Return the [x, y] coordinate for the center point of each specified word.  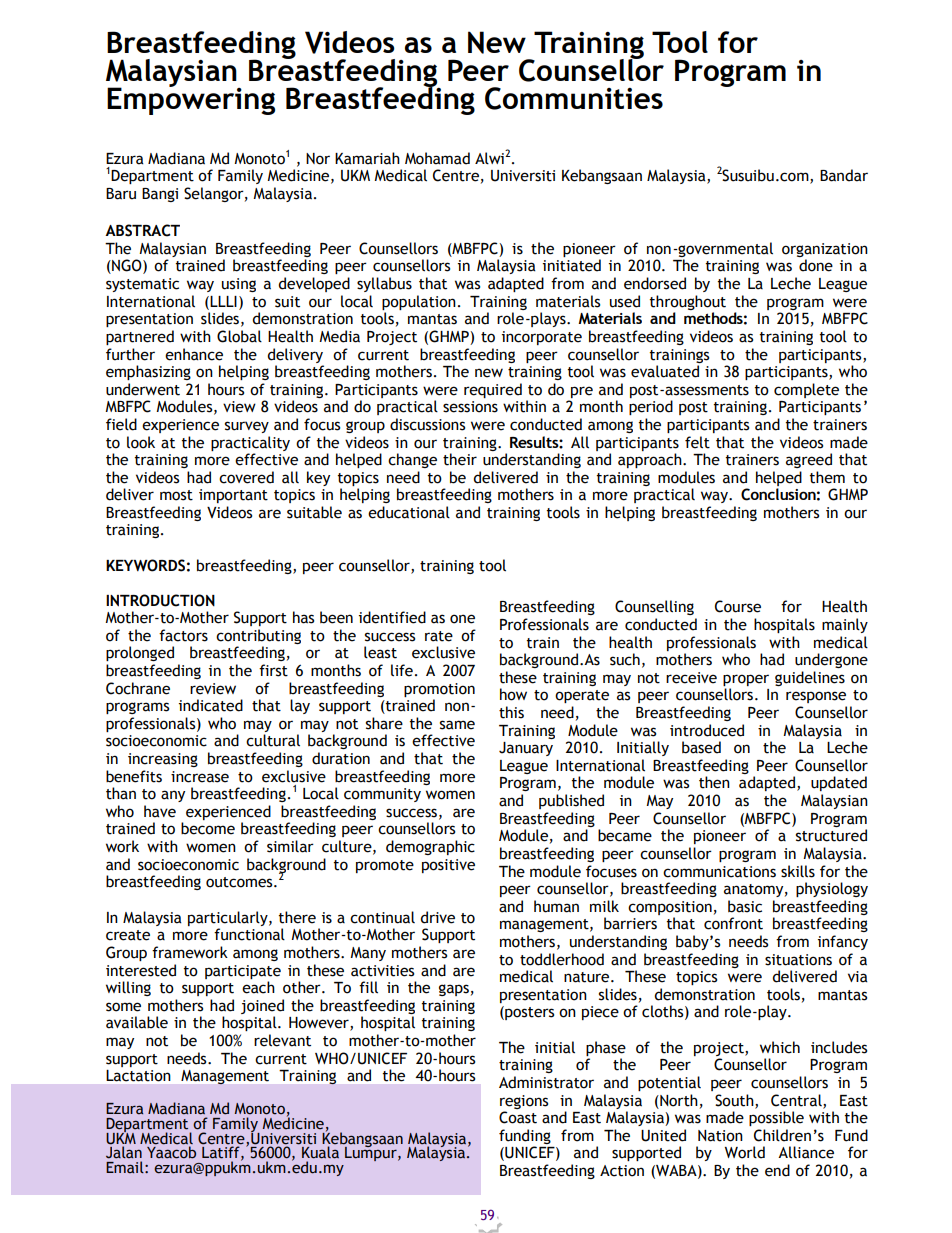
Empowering [191, 100]
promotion [439, 690]
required [493, 390]
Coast [518, 1117]
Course [738, 606]
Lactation [138, 1075]
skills [798, 871]
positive [448, 866]
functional [249, 934]
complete [806, 390]
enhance [194, 354]
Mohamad [437, 158]
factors [183, 635]
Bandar [844, 175]
